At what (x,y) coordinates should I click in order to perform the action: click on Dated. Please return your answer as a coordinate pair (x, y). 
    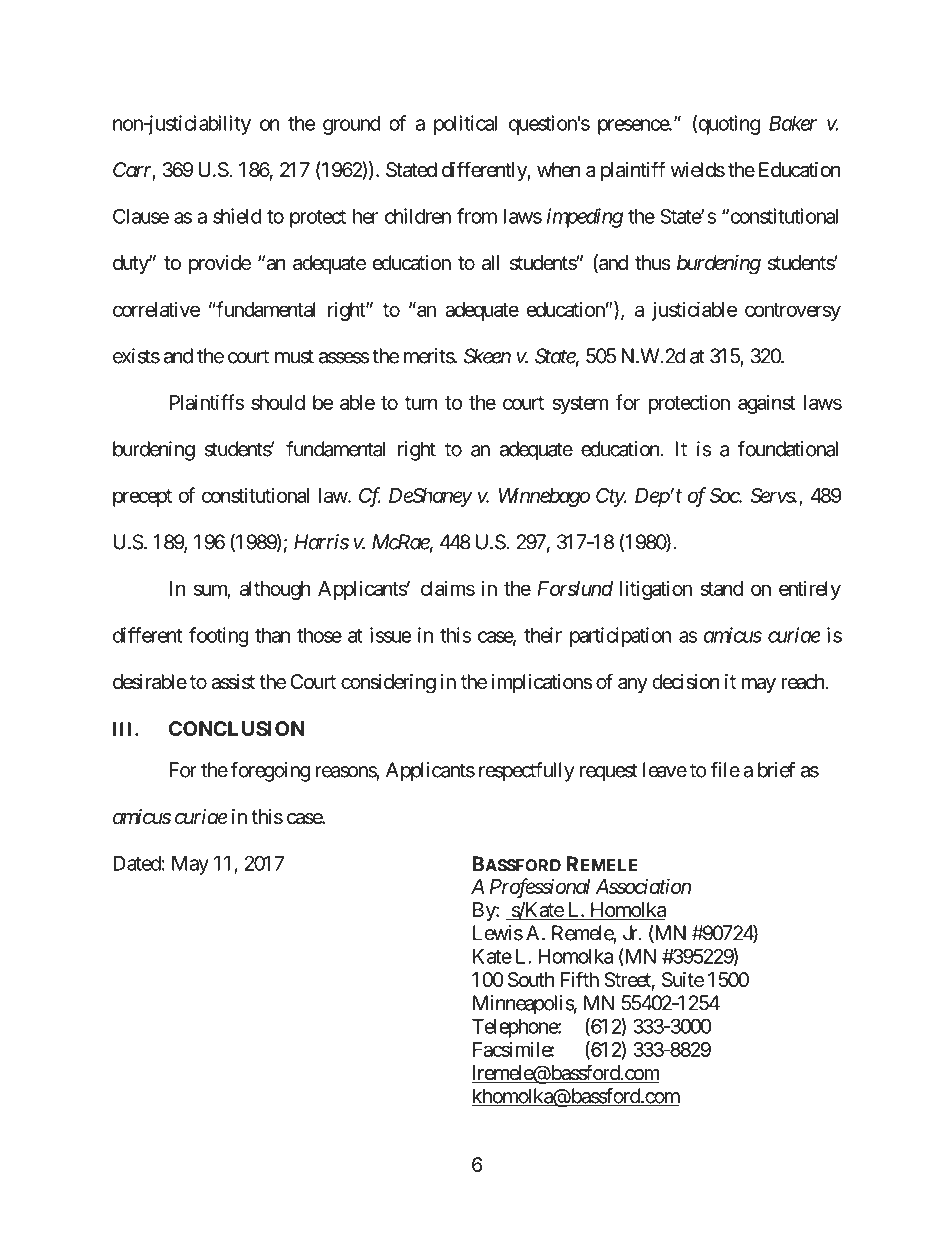
    Looking at the image, I should click on (137, 863).
